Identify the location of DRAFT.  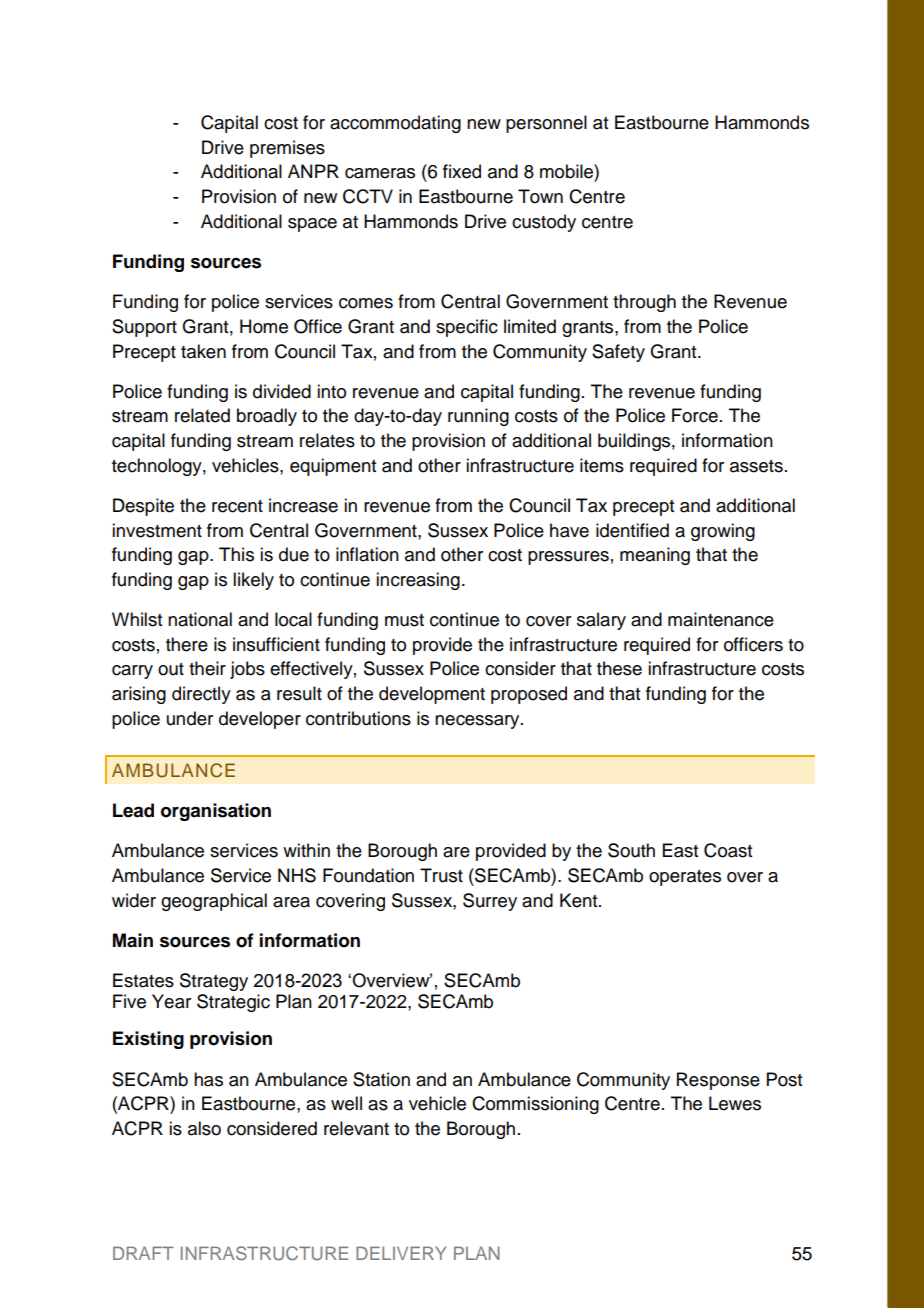
(143, 1253).
